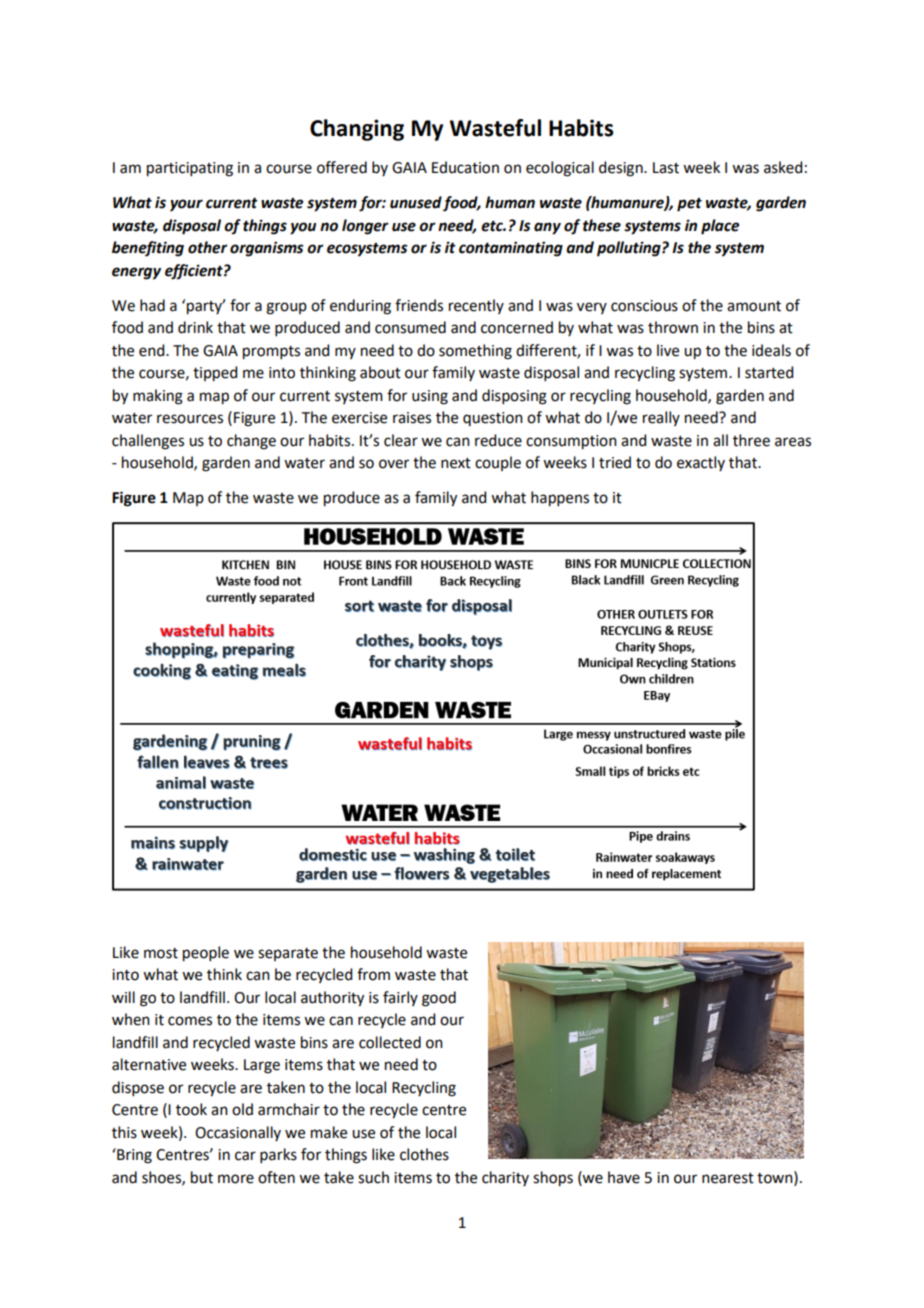  What do you see at coordinates (206, 954) in the page?
I see `people` at bounding box center [206, 954].
